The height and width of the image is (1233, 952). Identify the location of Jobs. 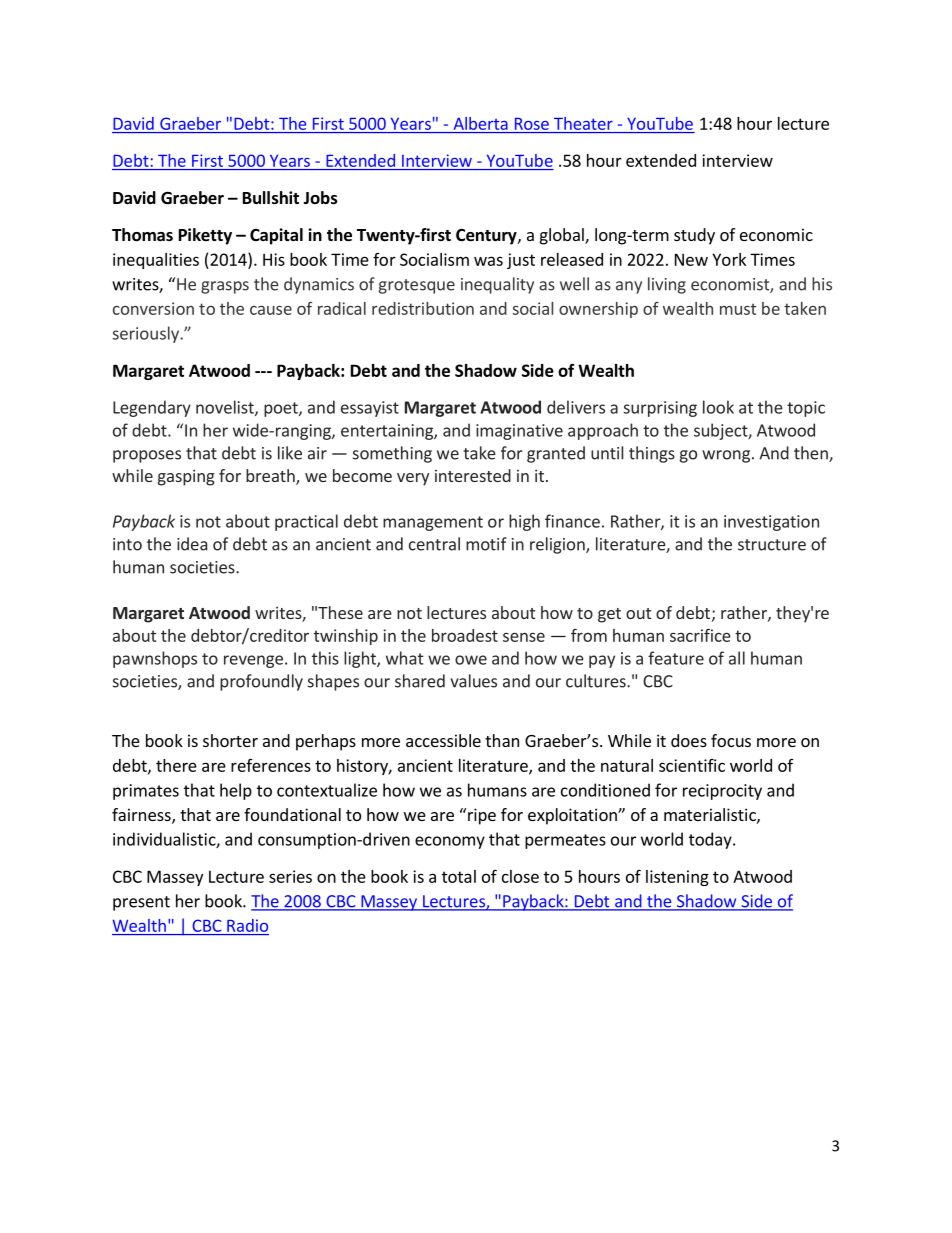
(320, 198).
